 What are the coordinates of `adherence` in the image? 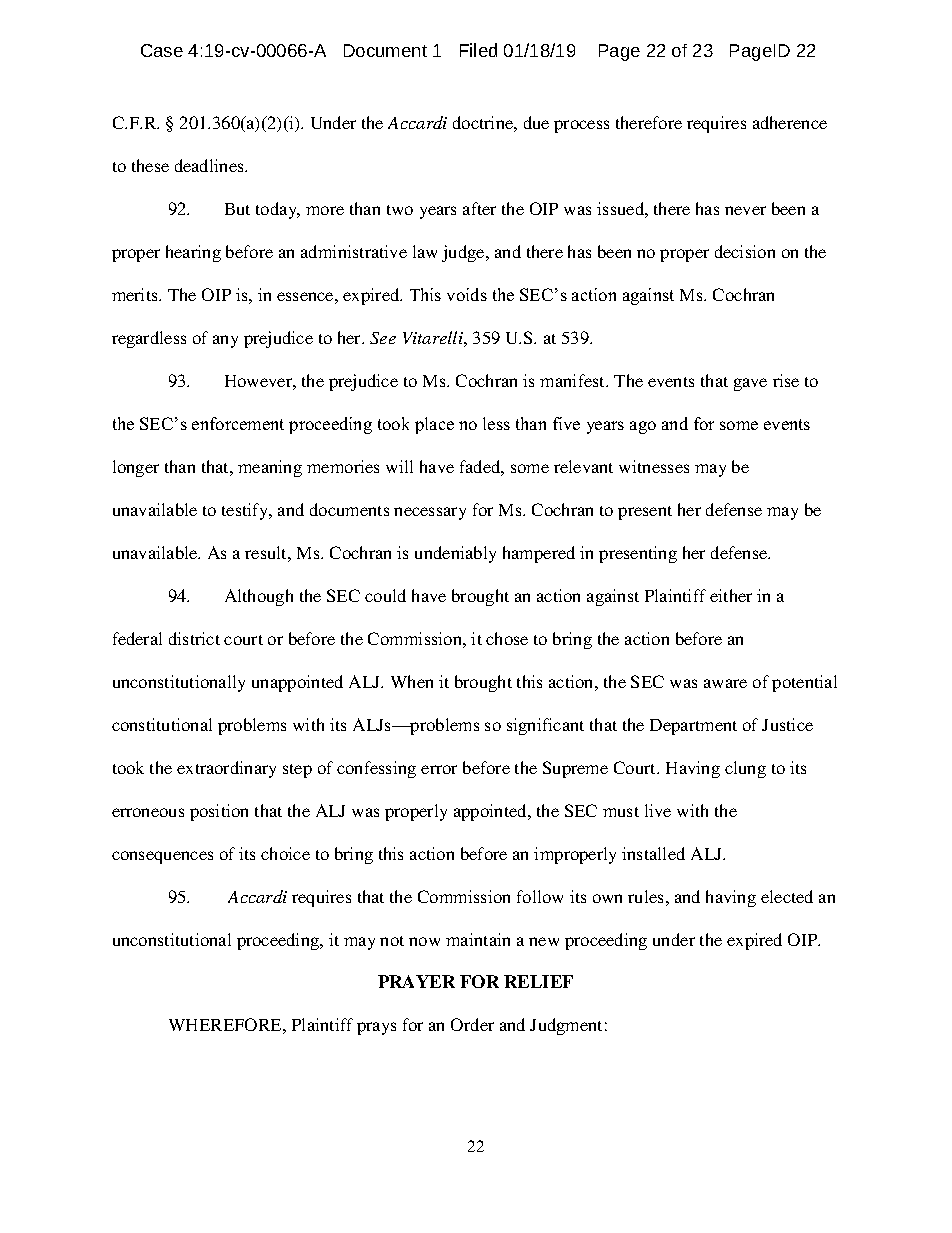 It's located at (790, 122).
